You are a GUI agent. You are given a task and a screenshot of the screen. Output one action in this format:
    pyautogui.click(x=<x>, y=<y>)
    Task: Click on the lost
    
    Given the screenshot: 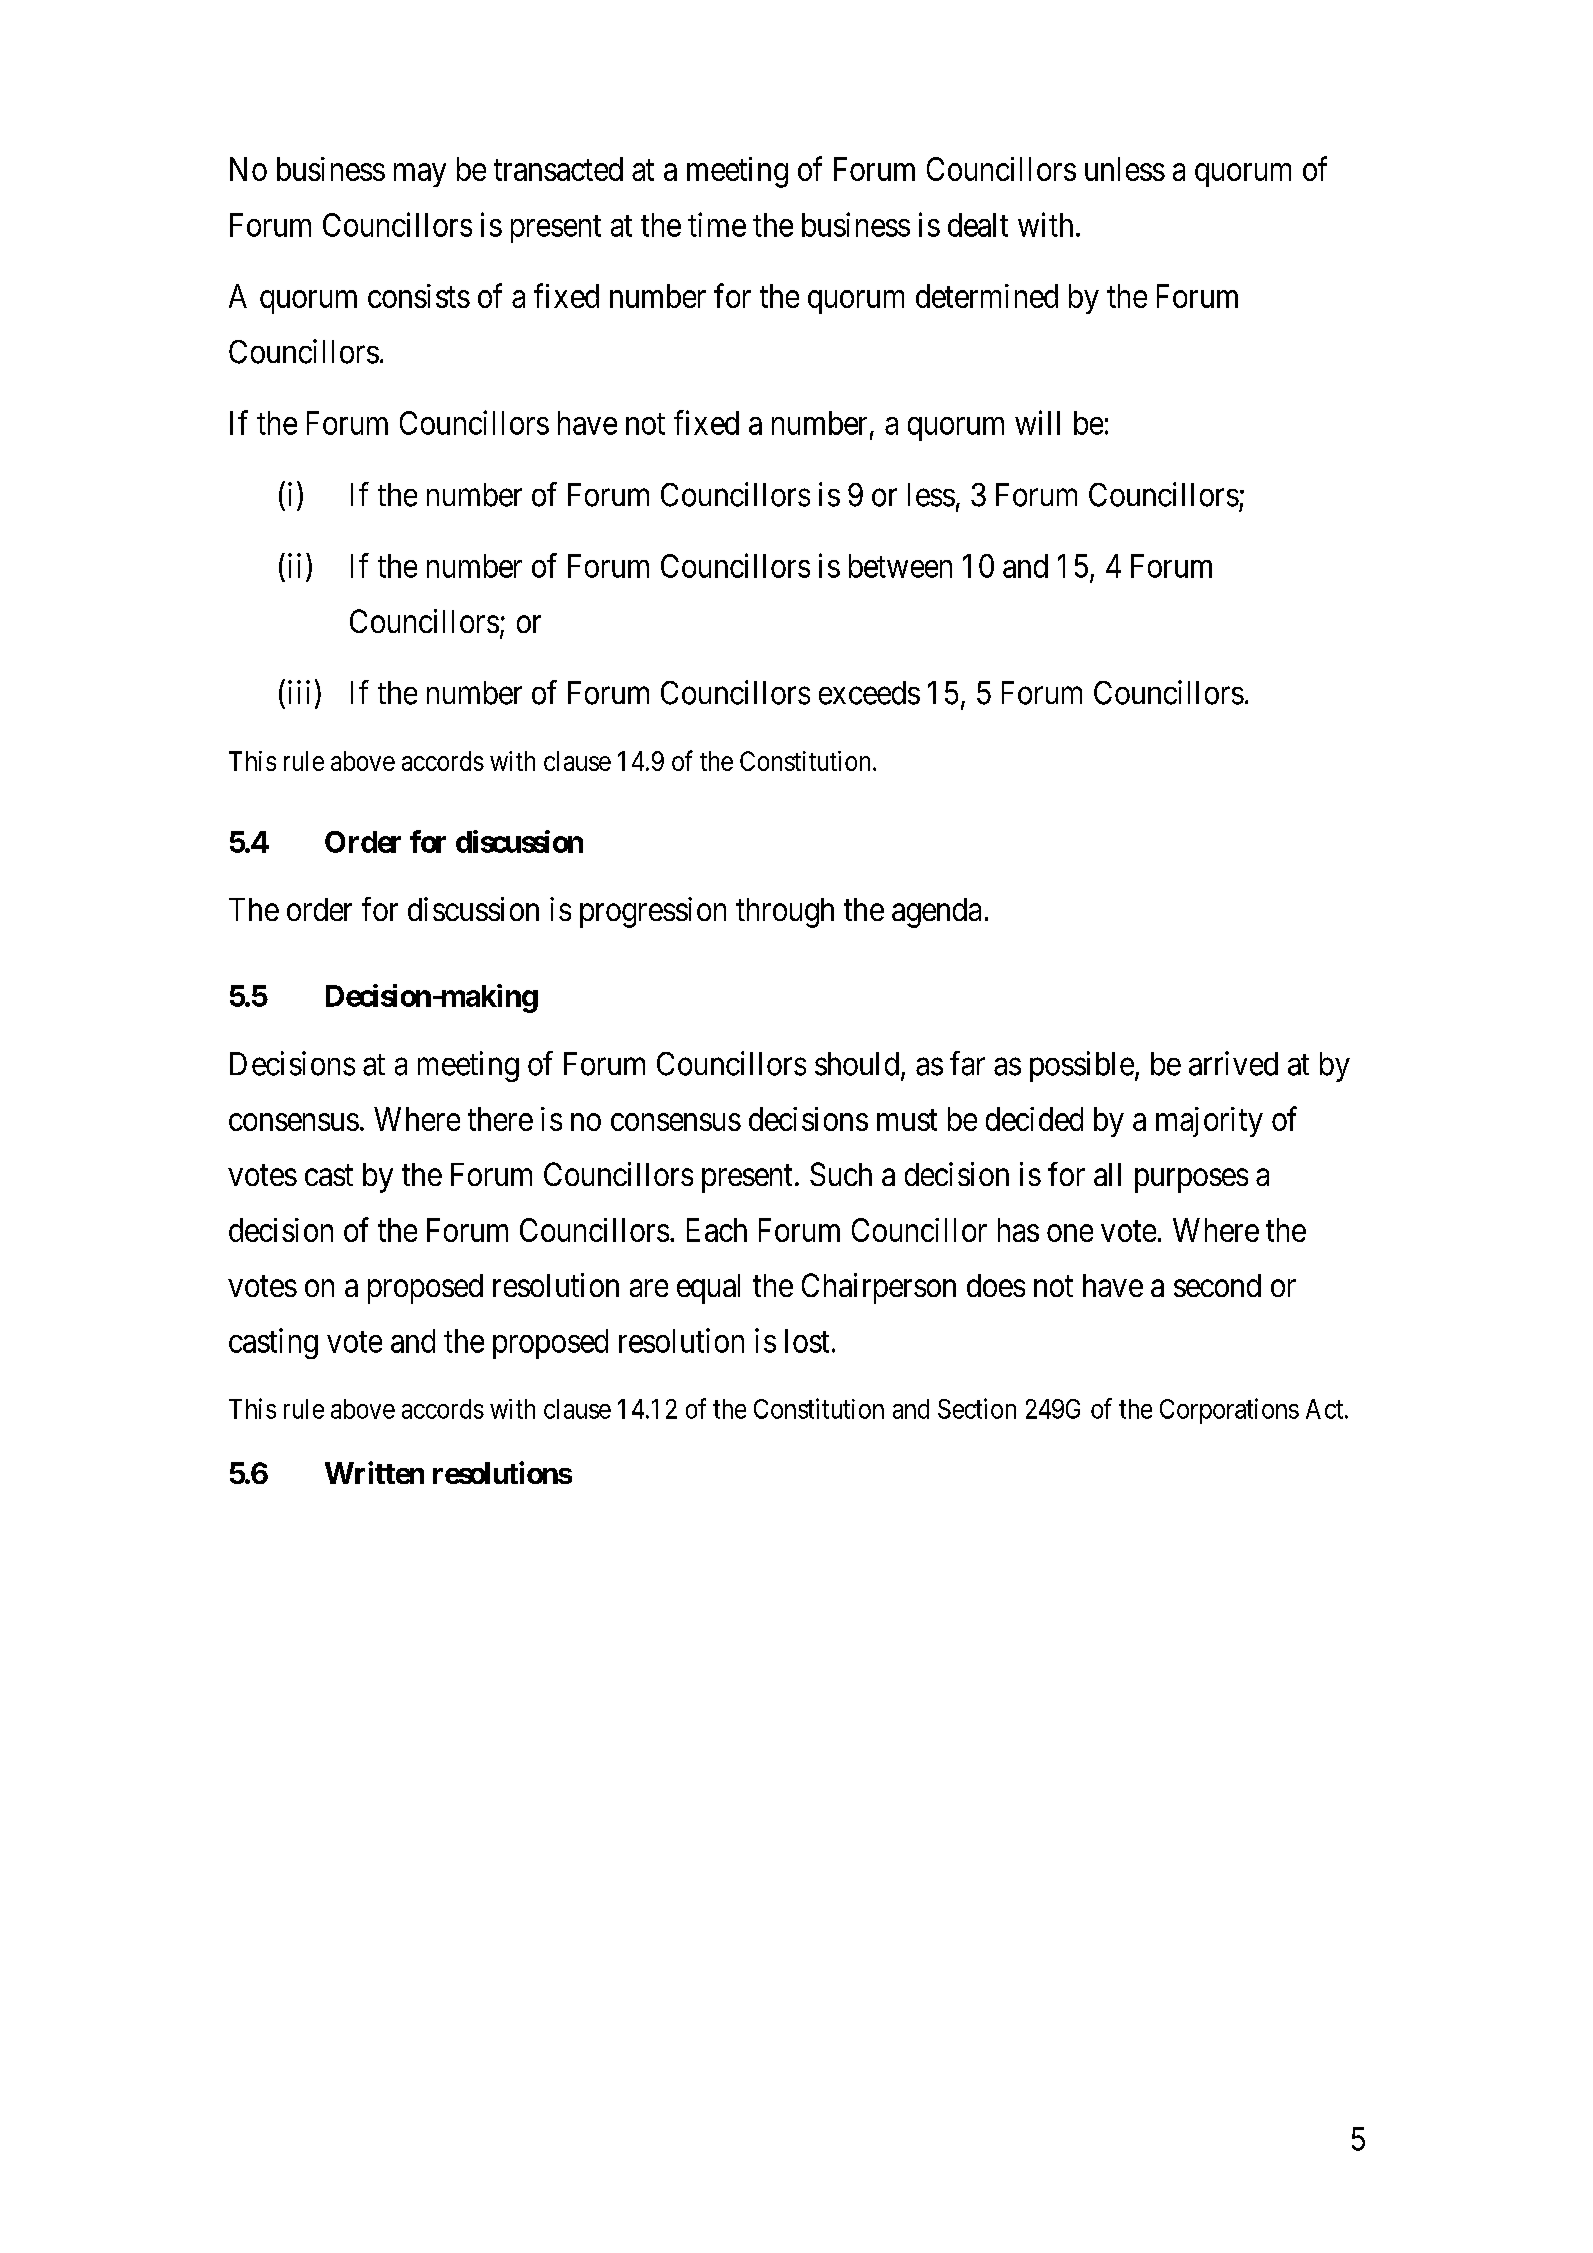 What is the action you would take?
    pyautogui.click(x=807, y=1341)
